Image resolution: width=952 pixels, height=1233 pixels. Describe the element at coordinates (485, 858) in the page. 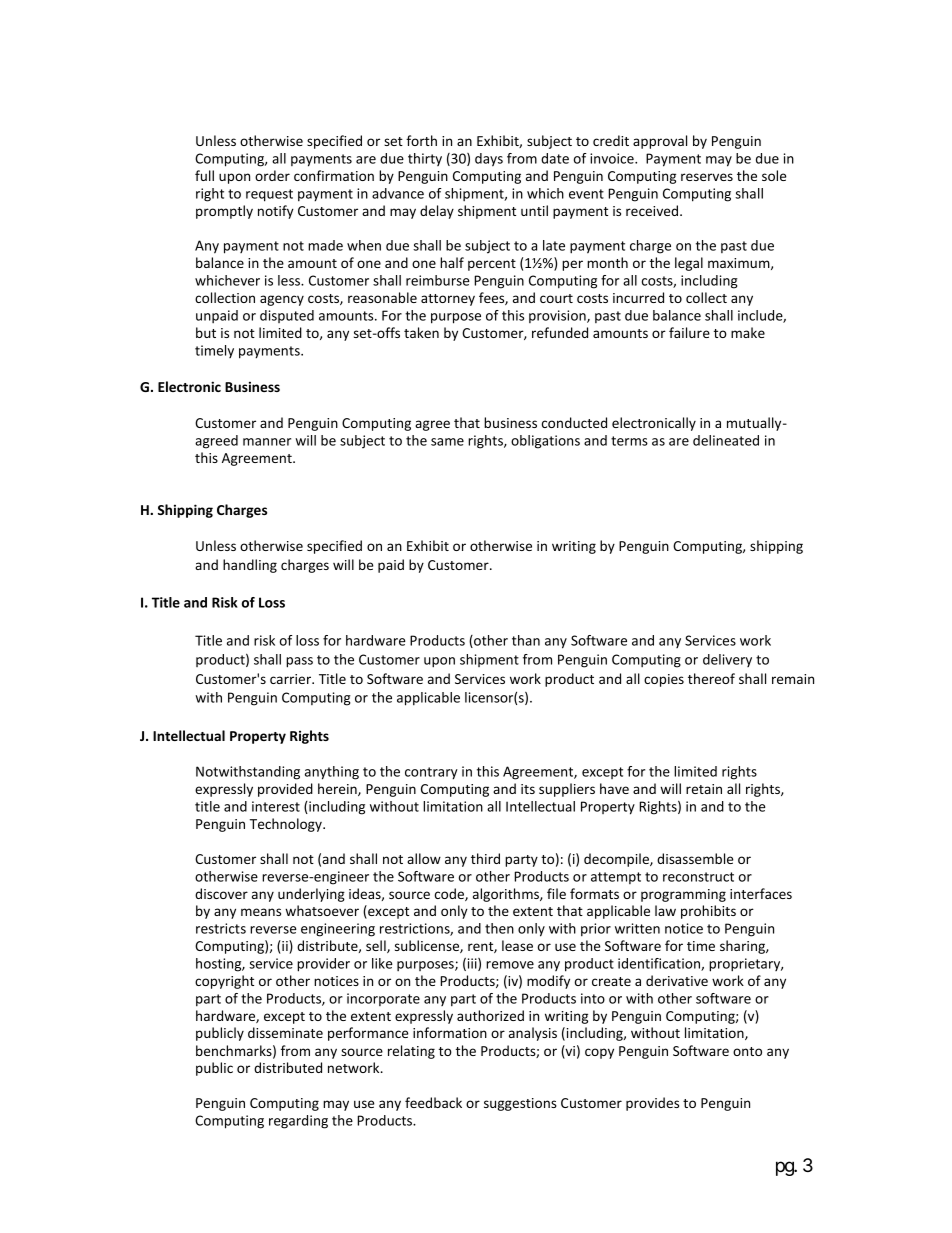

I see `third` at that location.
